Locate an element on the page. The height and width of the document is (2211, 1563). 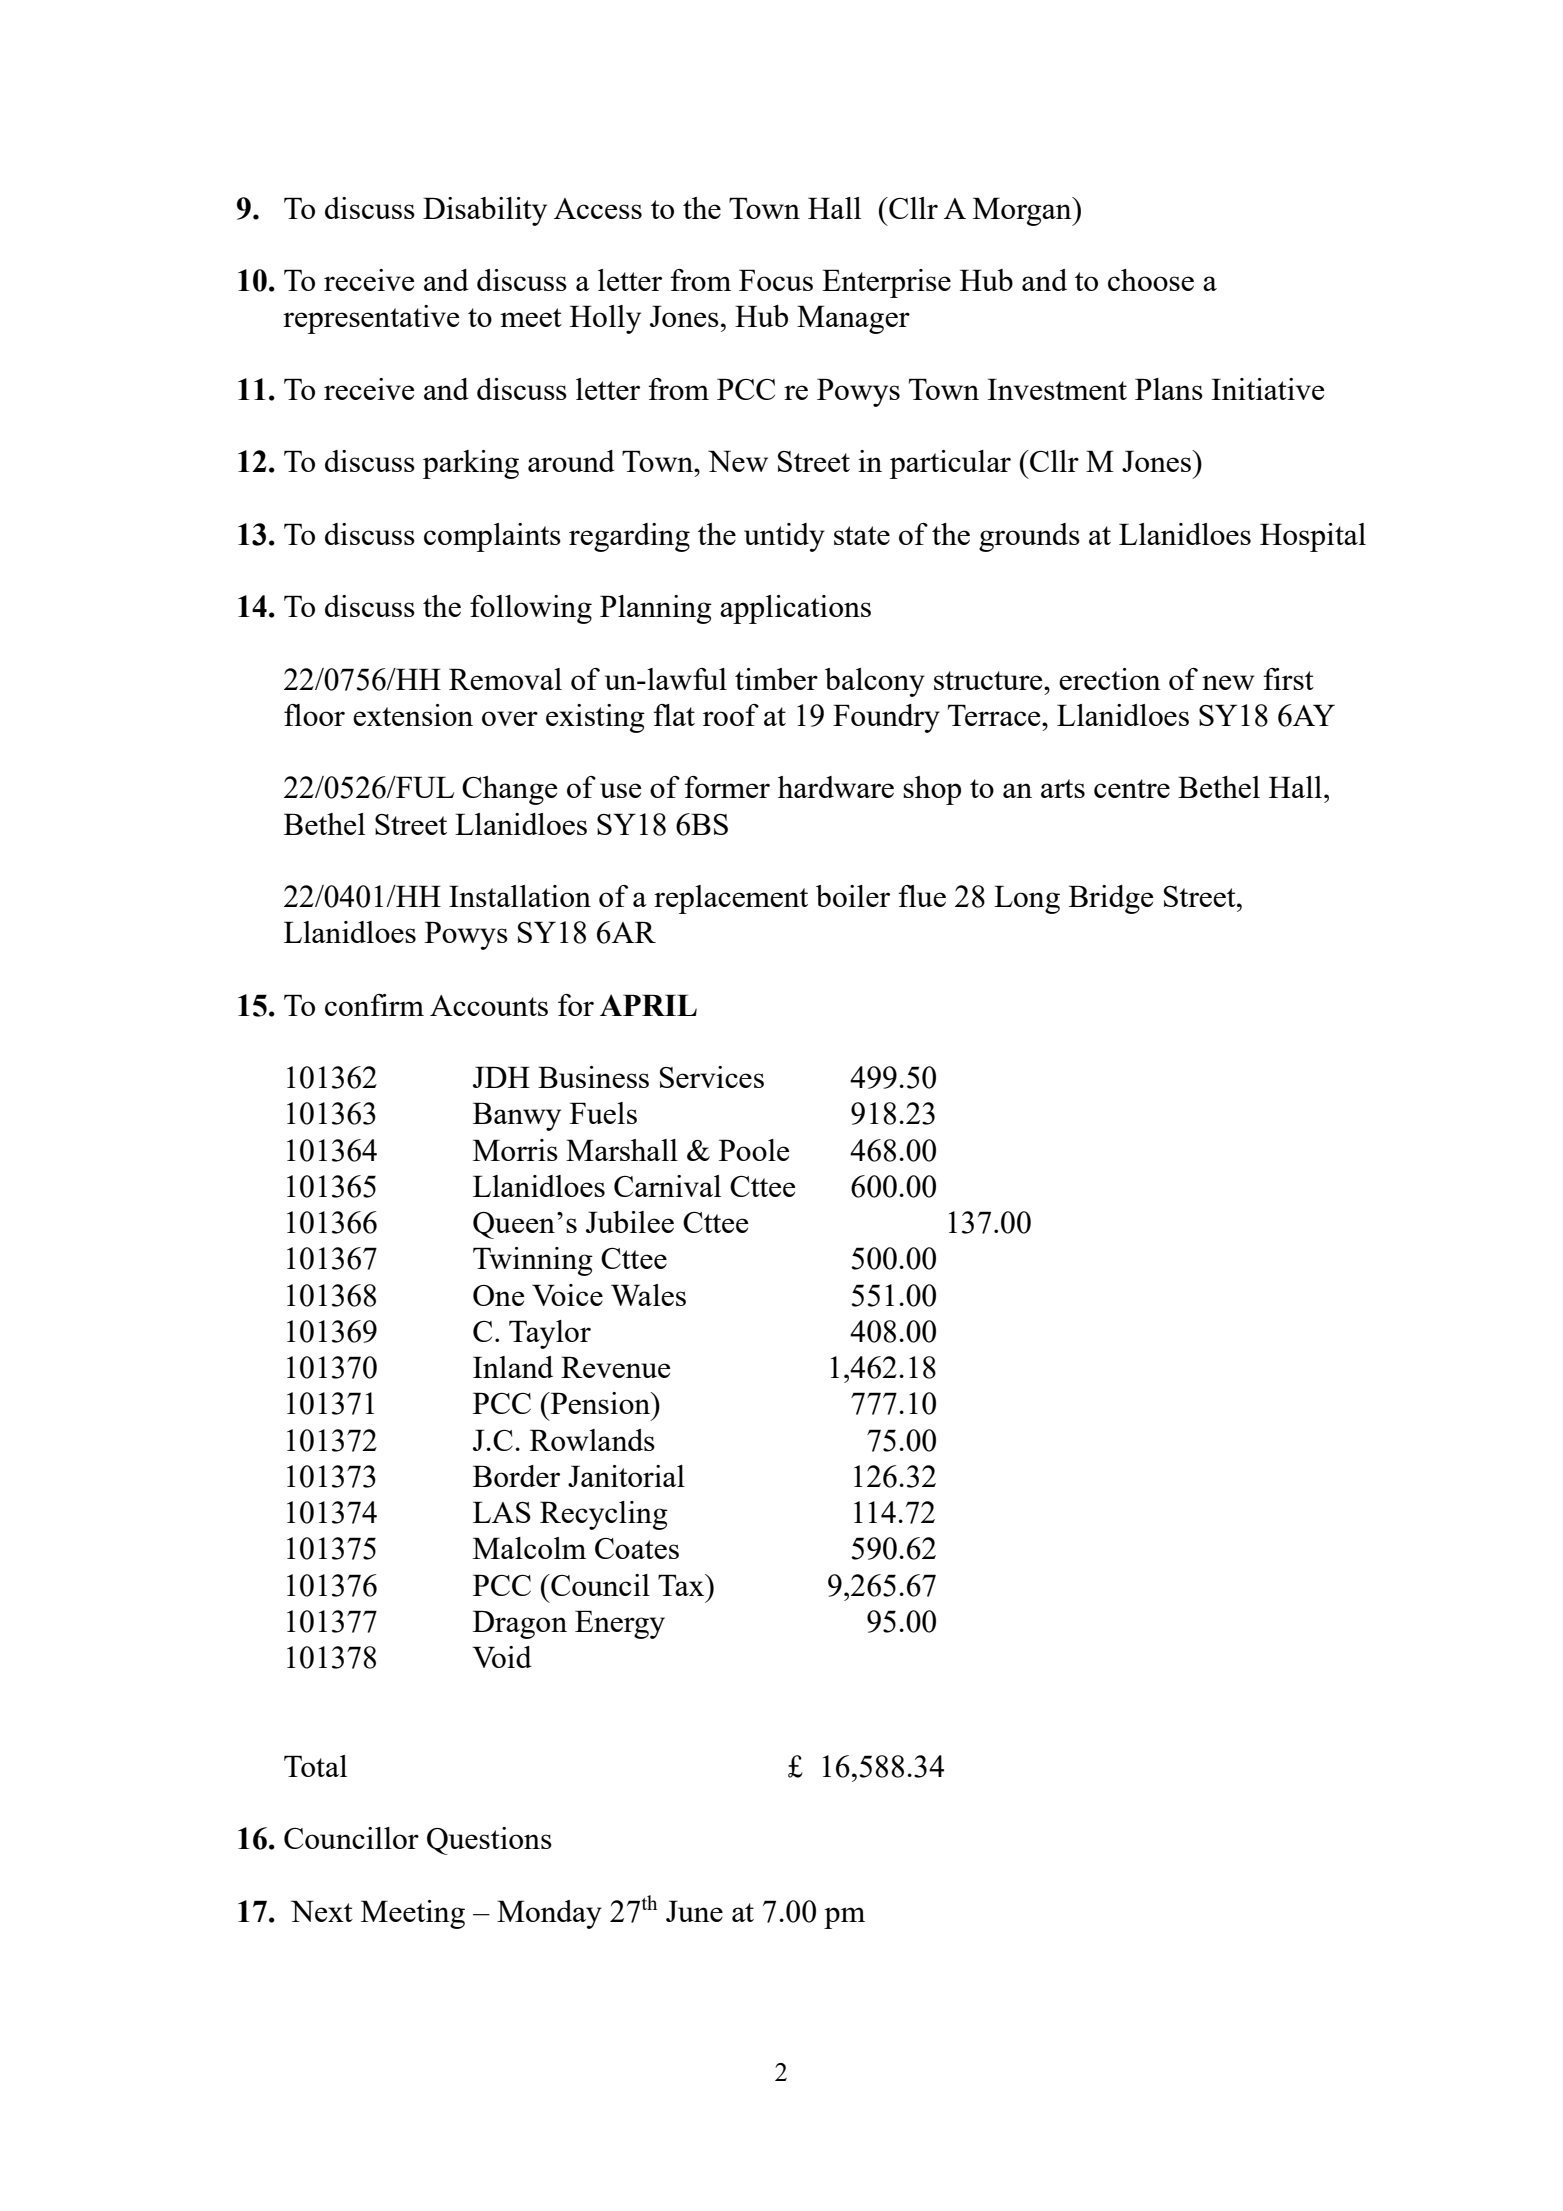
Services is located at coordinates (712, 1077).
